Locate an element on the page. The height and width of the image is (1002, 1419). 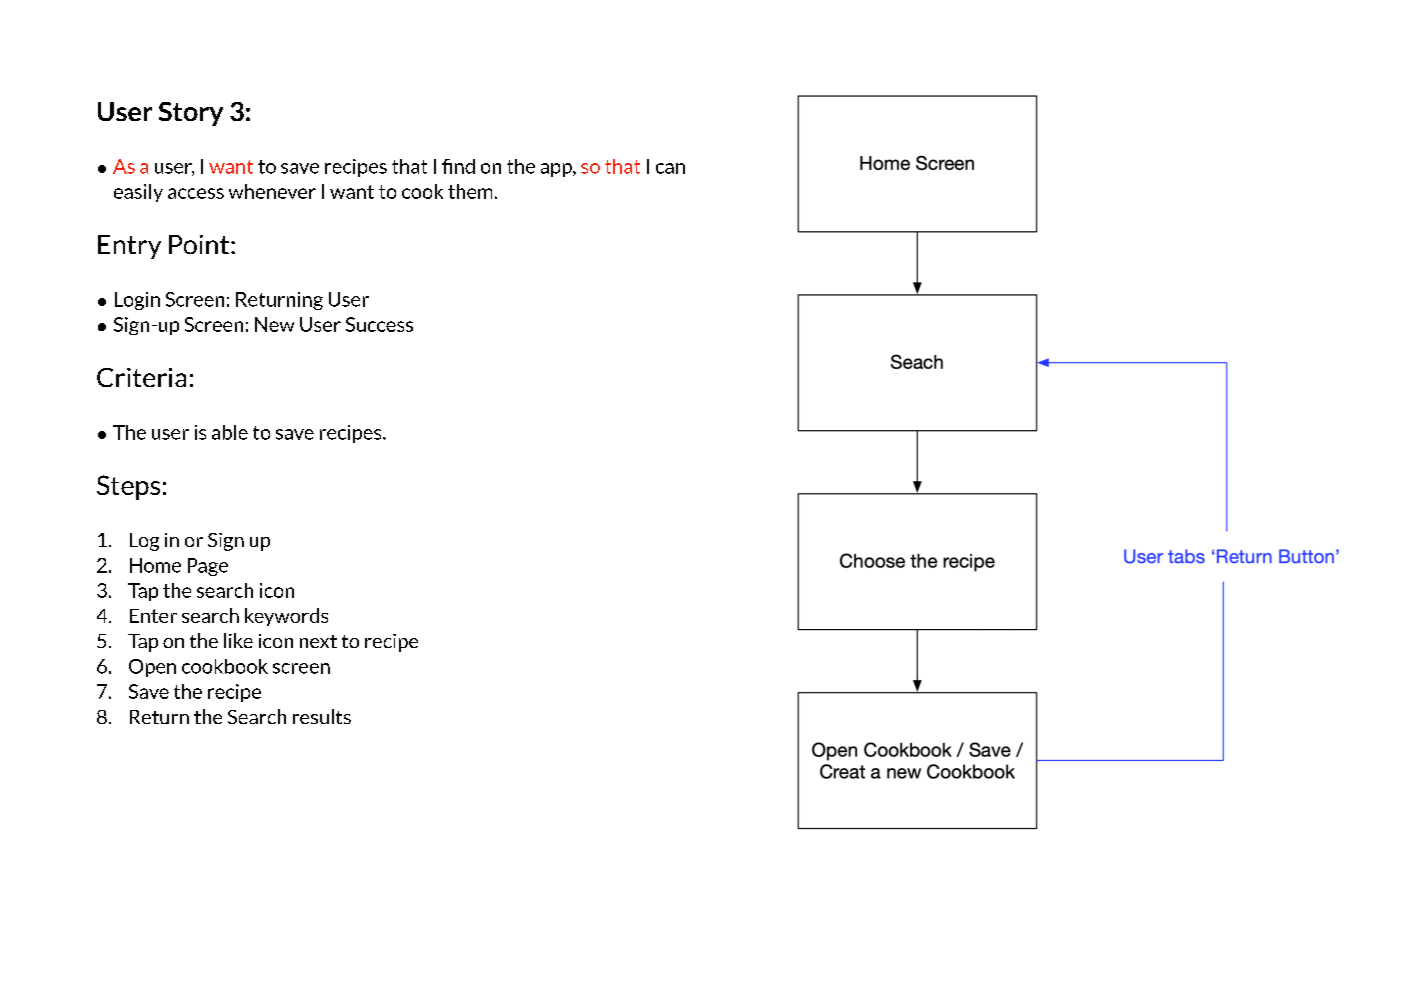
results is located at coordinates (322, 716).
